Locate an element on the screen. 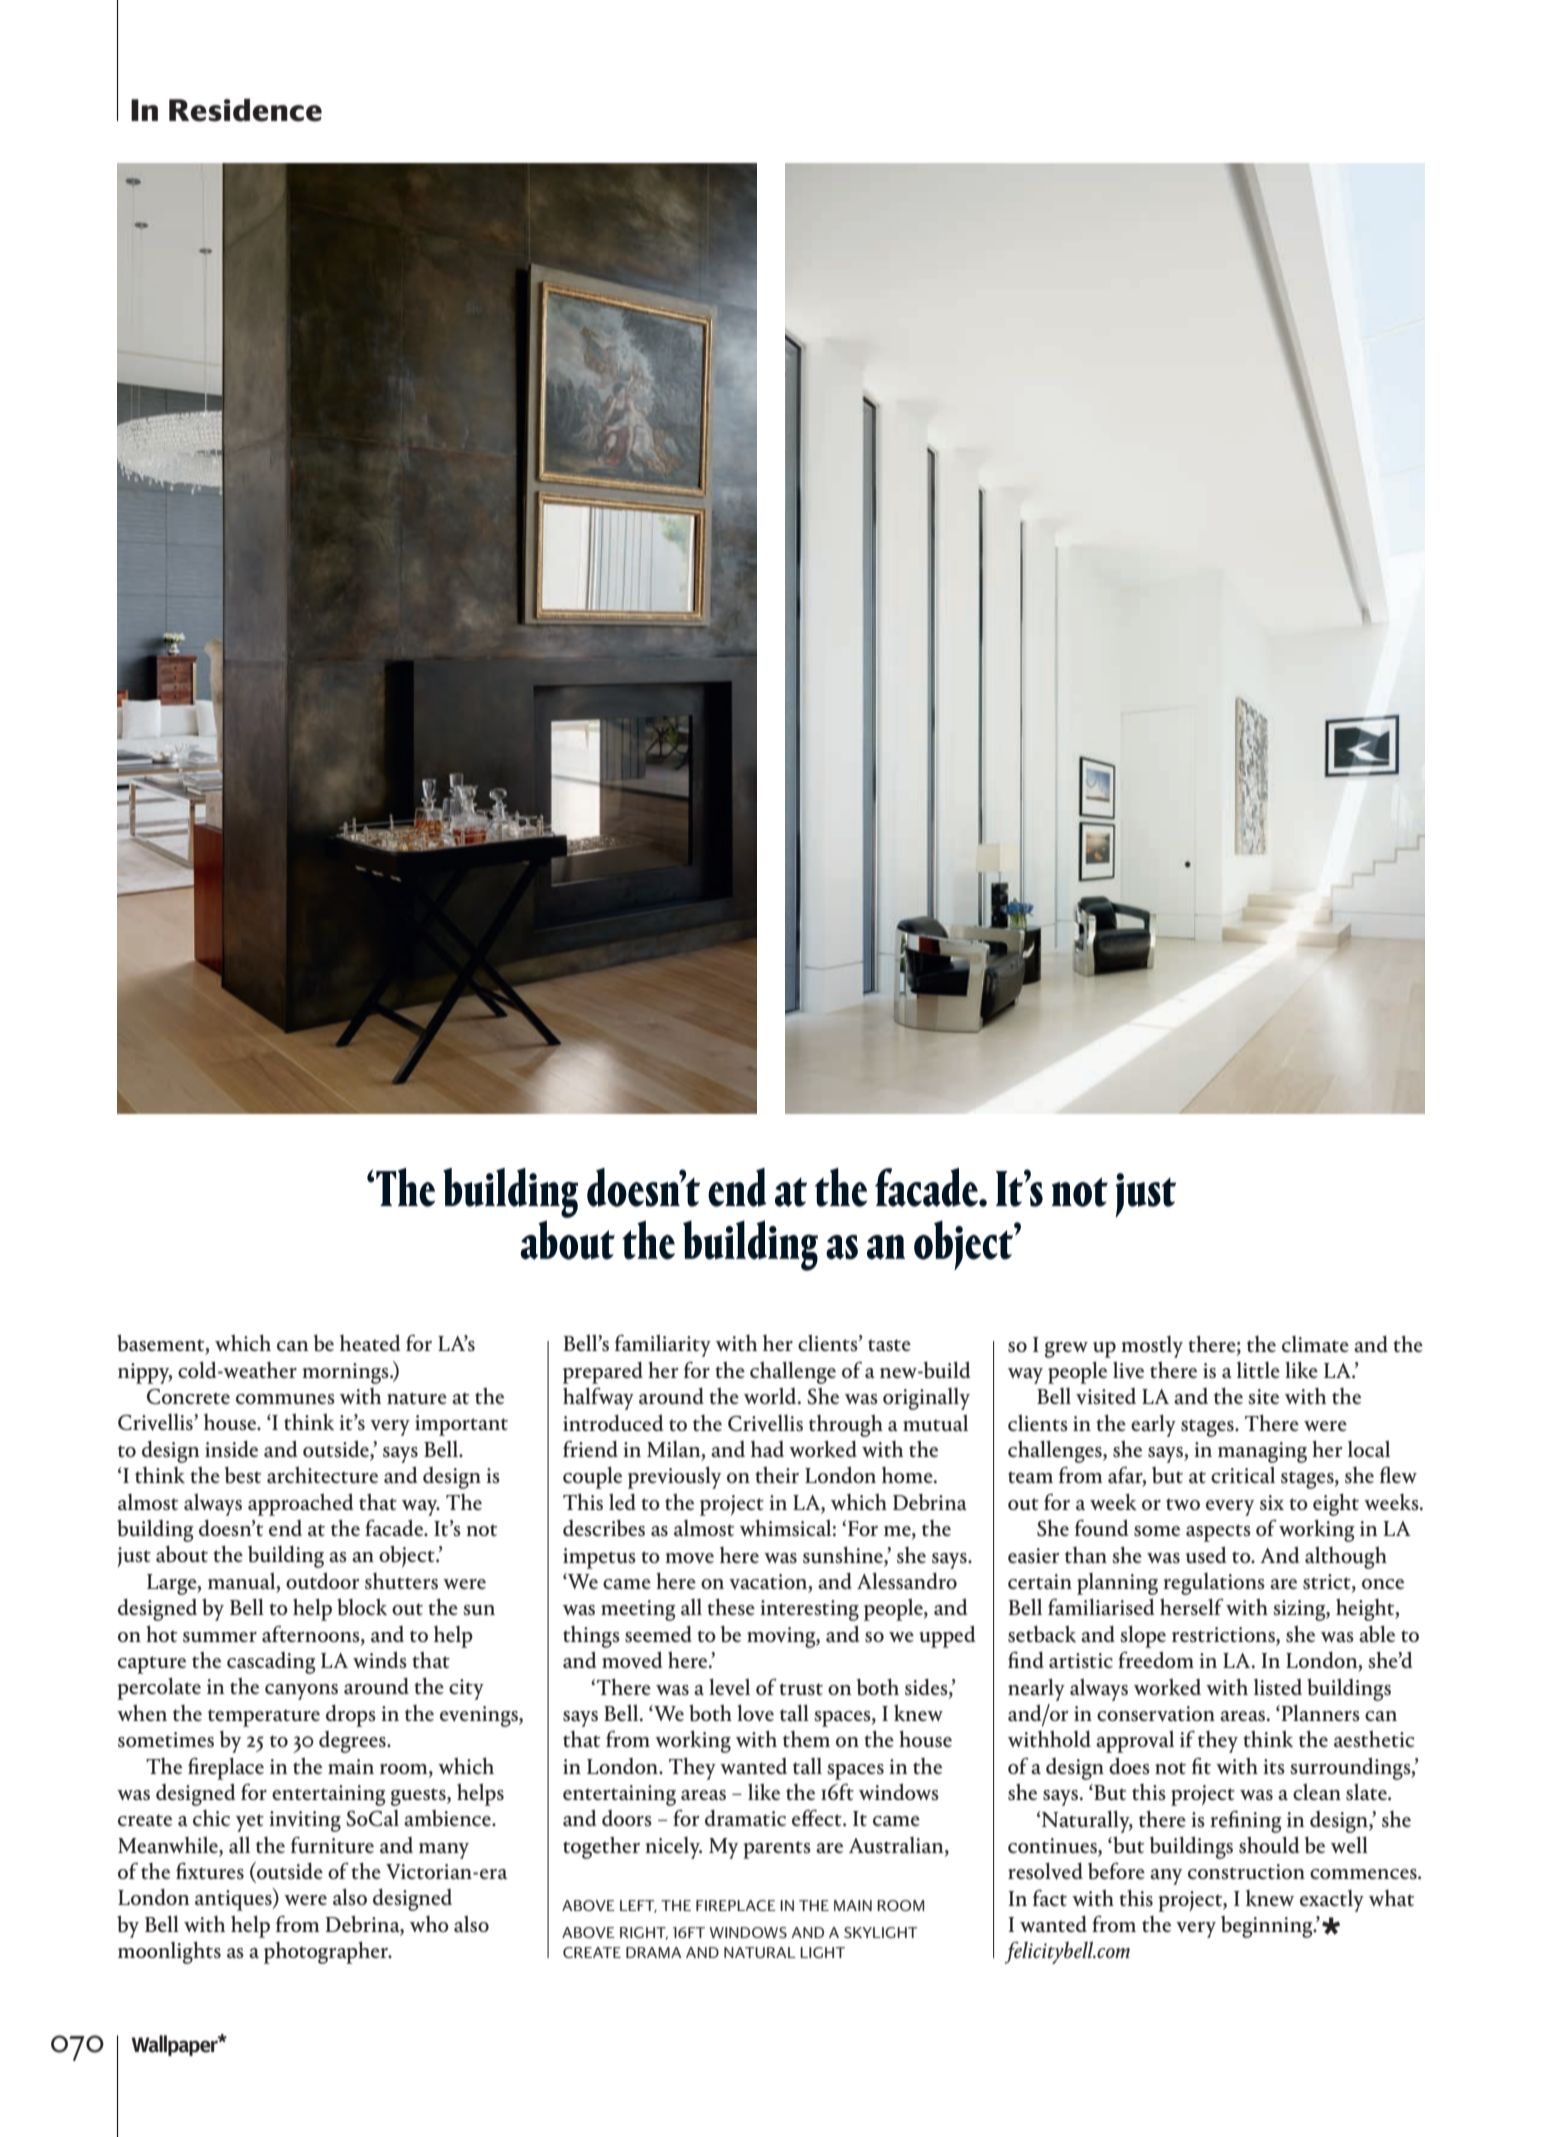 This screenshot has width=1567, height=2137. little is located at coordinates (1258, 1370).
